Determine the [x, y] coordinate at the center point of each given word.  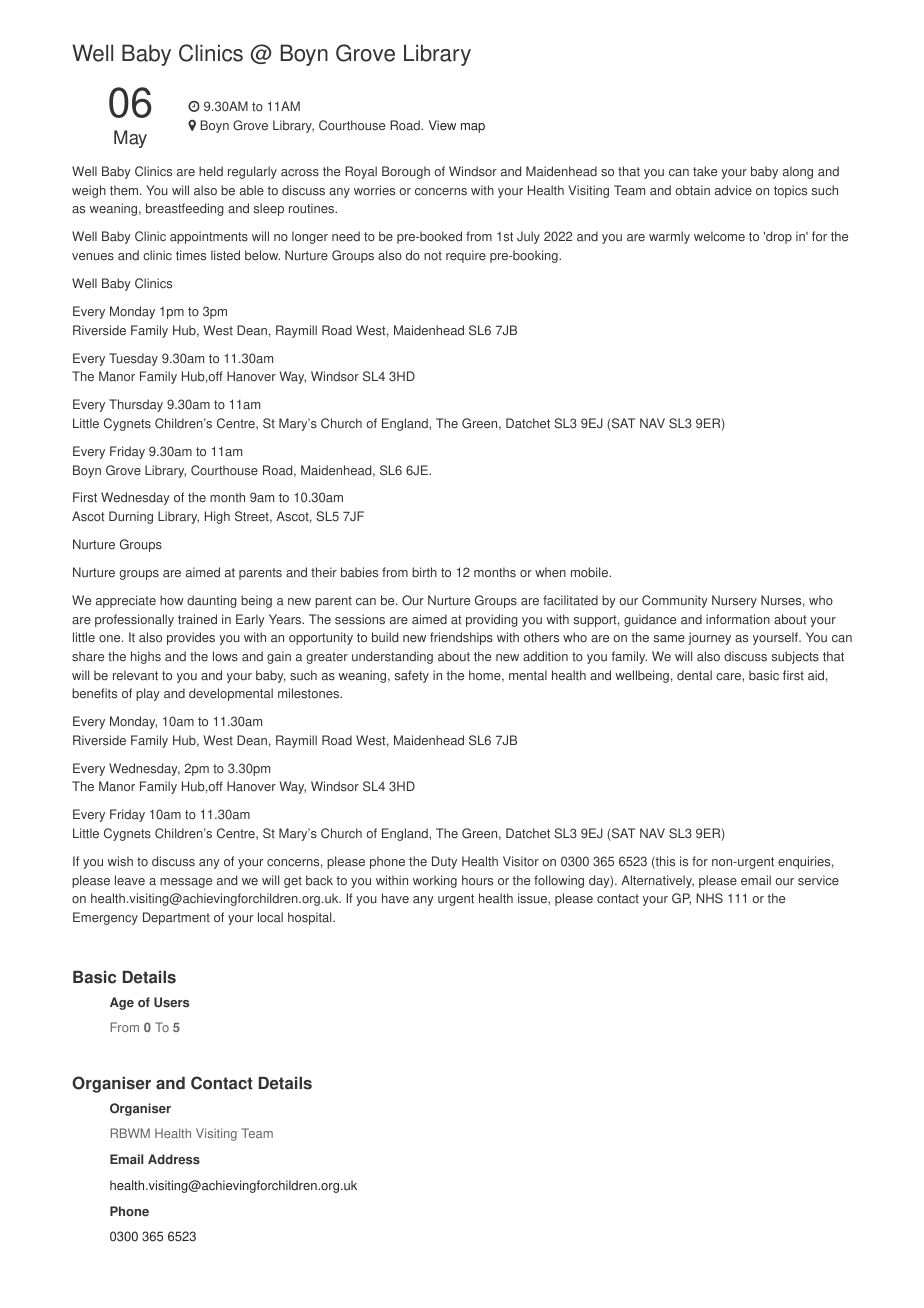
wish [120, 861]
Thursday [136, 405]
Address [174, 1159]
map [473, 128]
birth [424, 572]
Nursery [734, 601]
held [211, 171]
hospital [311, 918]
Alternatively [657, 881]
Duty [444, 862]
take [705, 171]
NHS [709, 898]
